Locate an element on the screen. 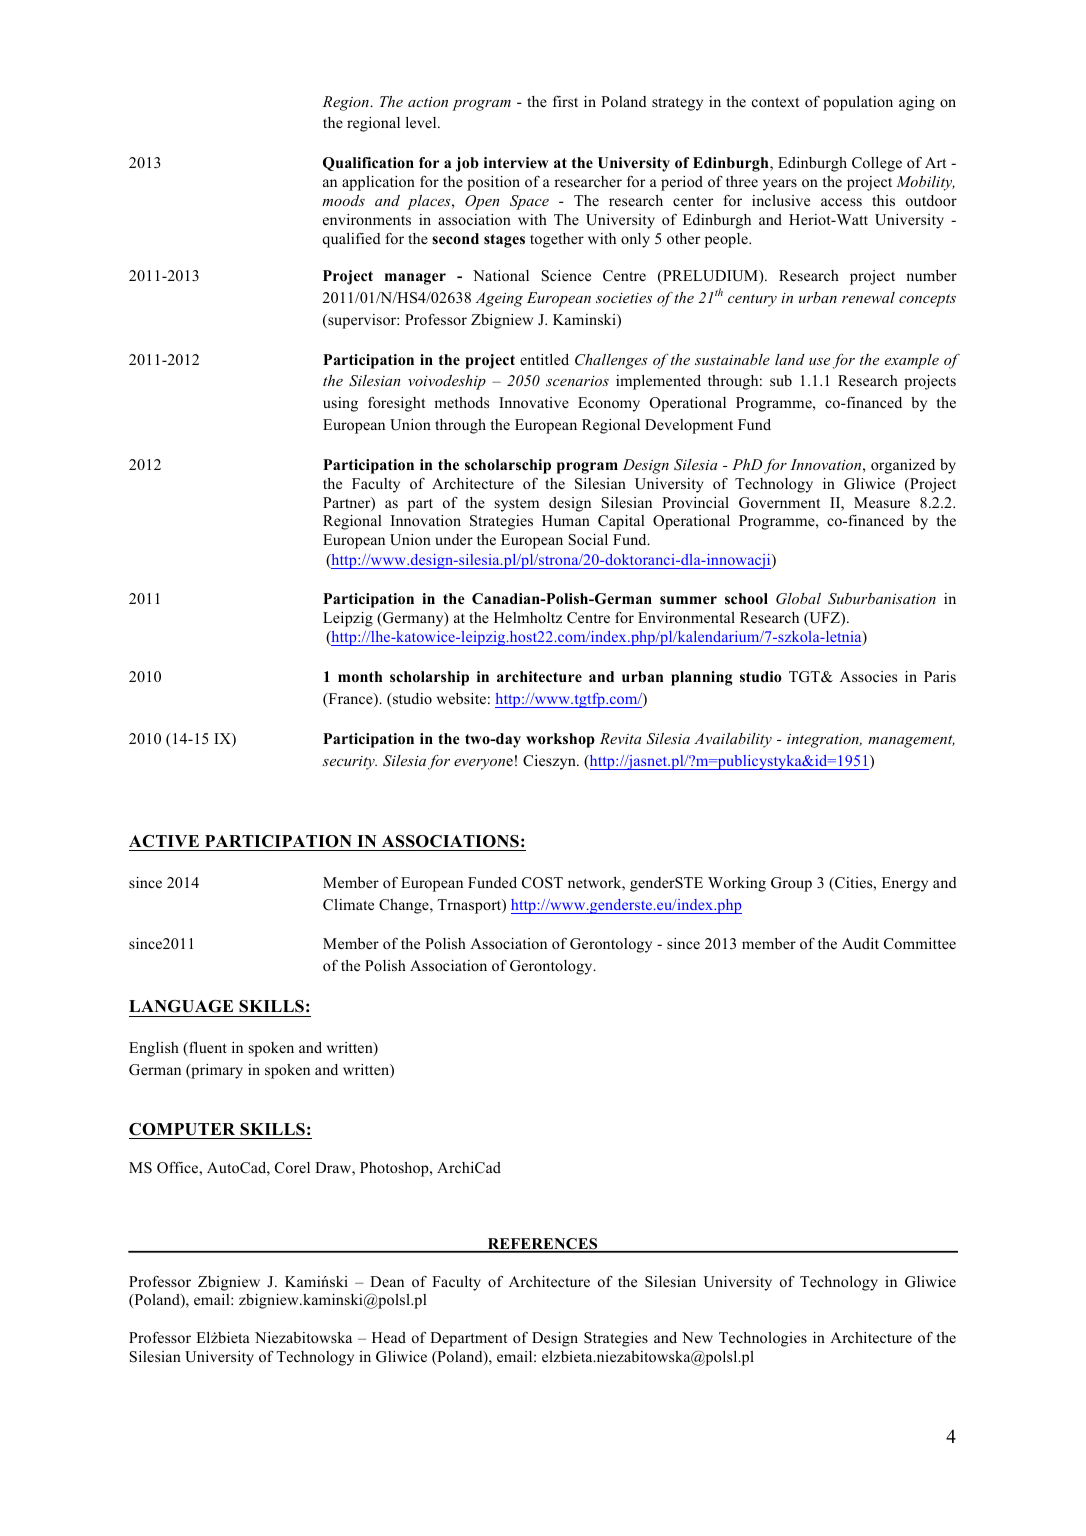  interview is located at coordinates (516, 162).
